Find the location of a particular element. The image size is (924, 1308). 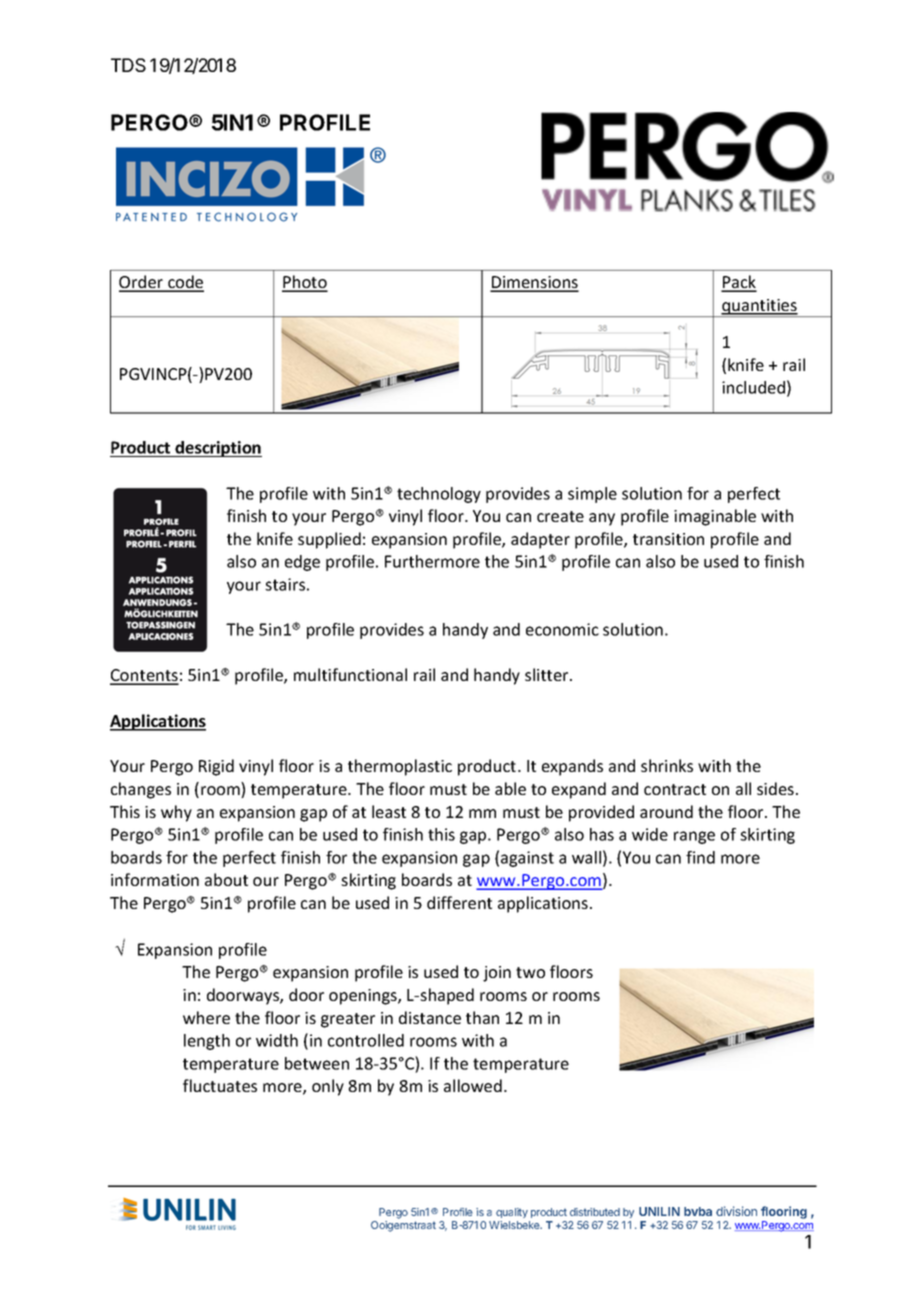

fluctuates is located at coordinates (220, 1085).
